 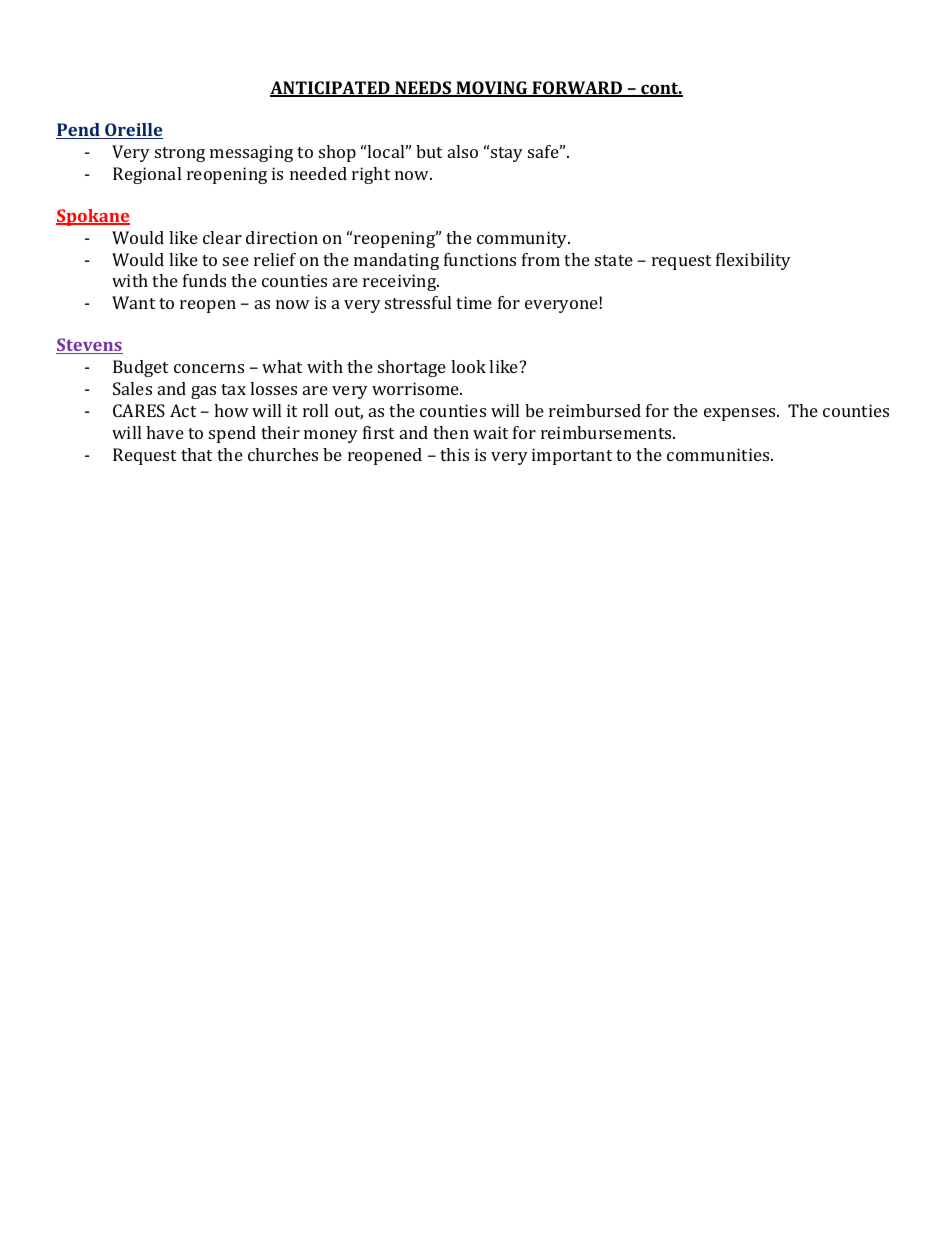 I want to click on Regional, so click(x=147, y=175).
